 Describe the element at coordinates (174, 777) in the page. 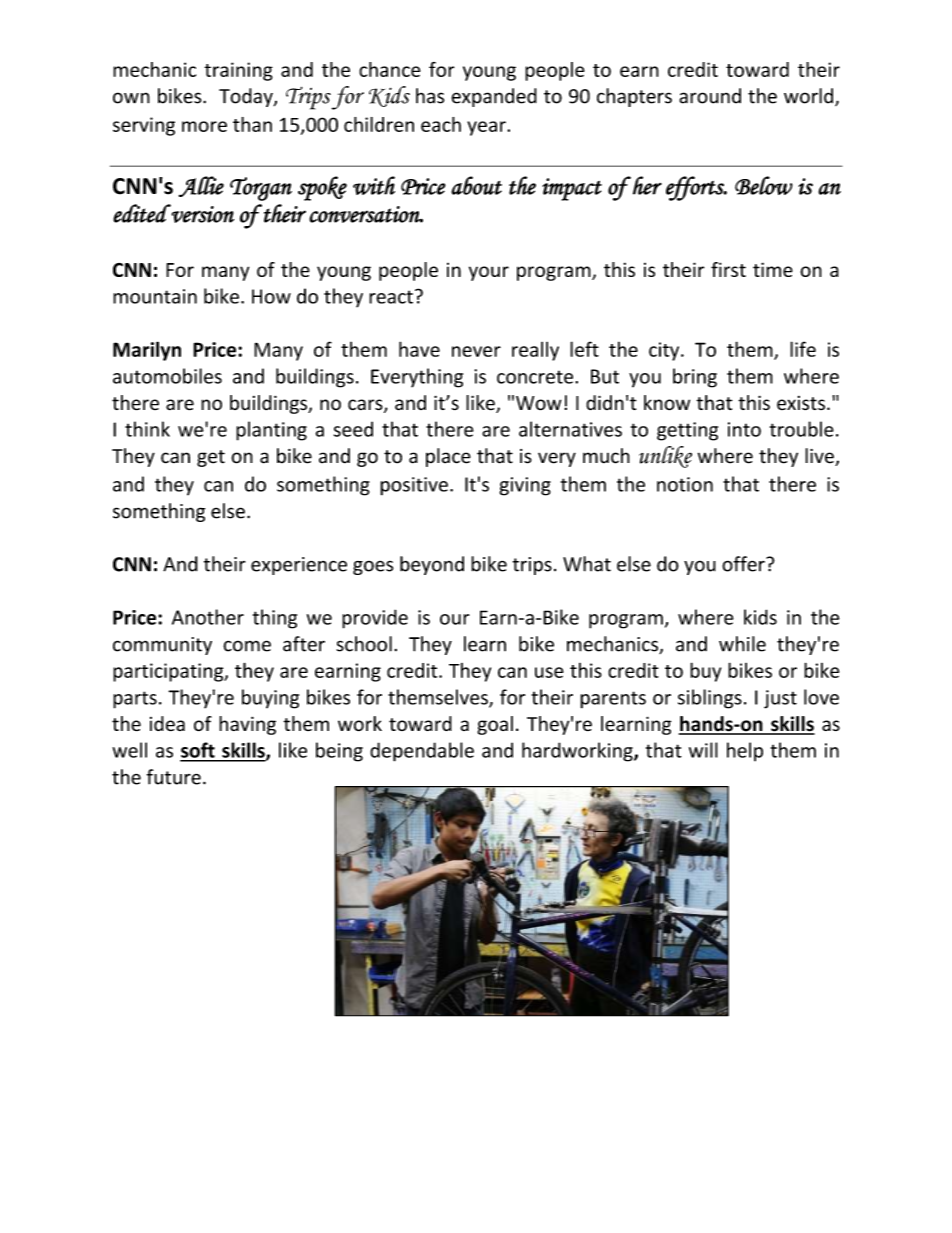

I see `future` at that location.
